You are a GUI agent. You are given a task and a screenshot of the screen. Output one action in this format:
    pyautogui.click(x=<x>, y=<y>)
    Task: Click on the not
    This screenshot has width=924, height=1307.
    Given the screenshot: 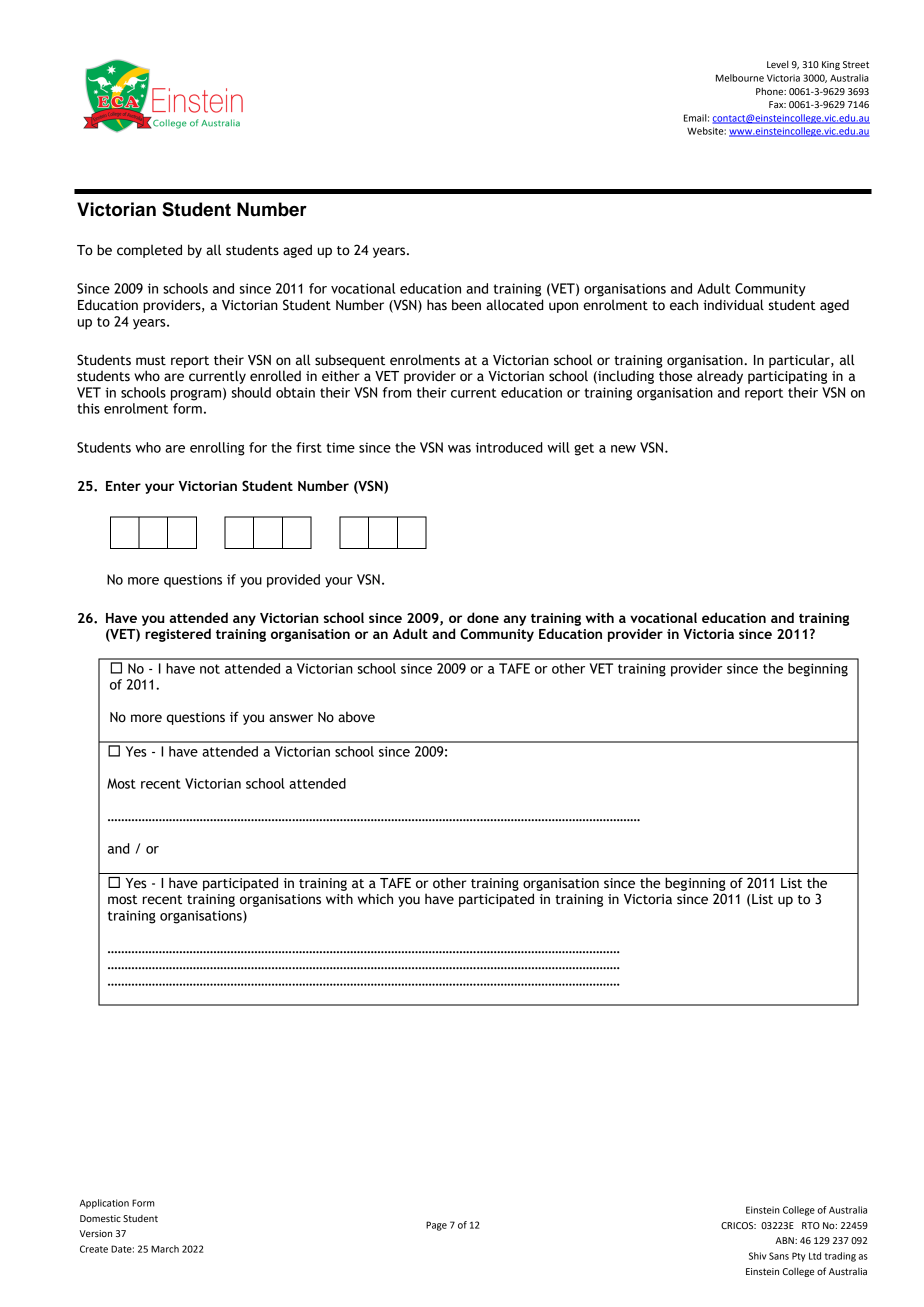 What is the action you would take?
    pyautogui.click(x=210, y=669)
